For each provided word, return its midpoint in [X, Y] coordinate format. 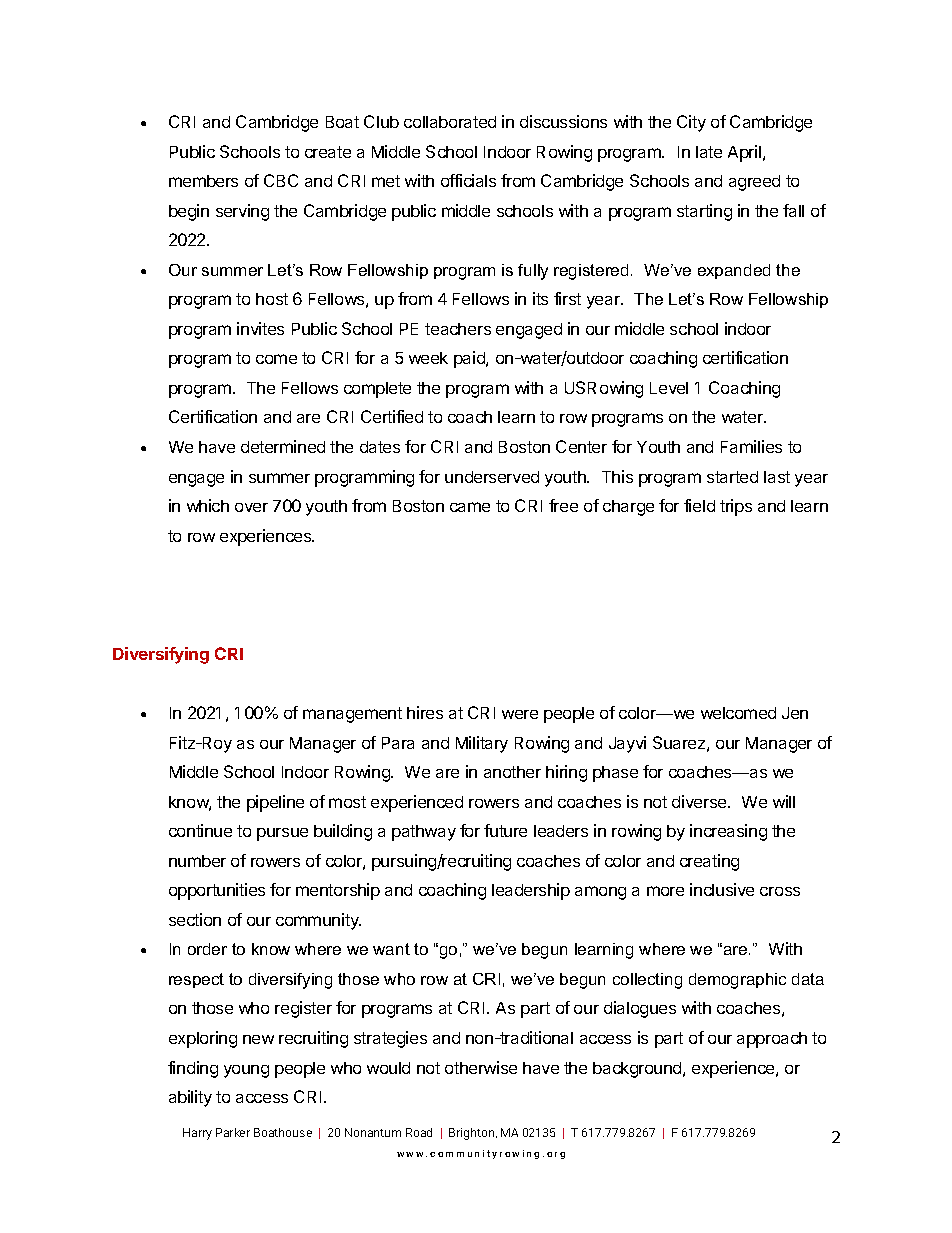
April [744, 153]
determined [283, 446]
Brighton [473, 1134]
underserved [492, 477]
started [732, 477]
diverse [700, 801]
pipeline [275, 803]
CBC [281, 180]
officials [468, 180]
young [246, 1071]
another [512, 772]
